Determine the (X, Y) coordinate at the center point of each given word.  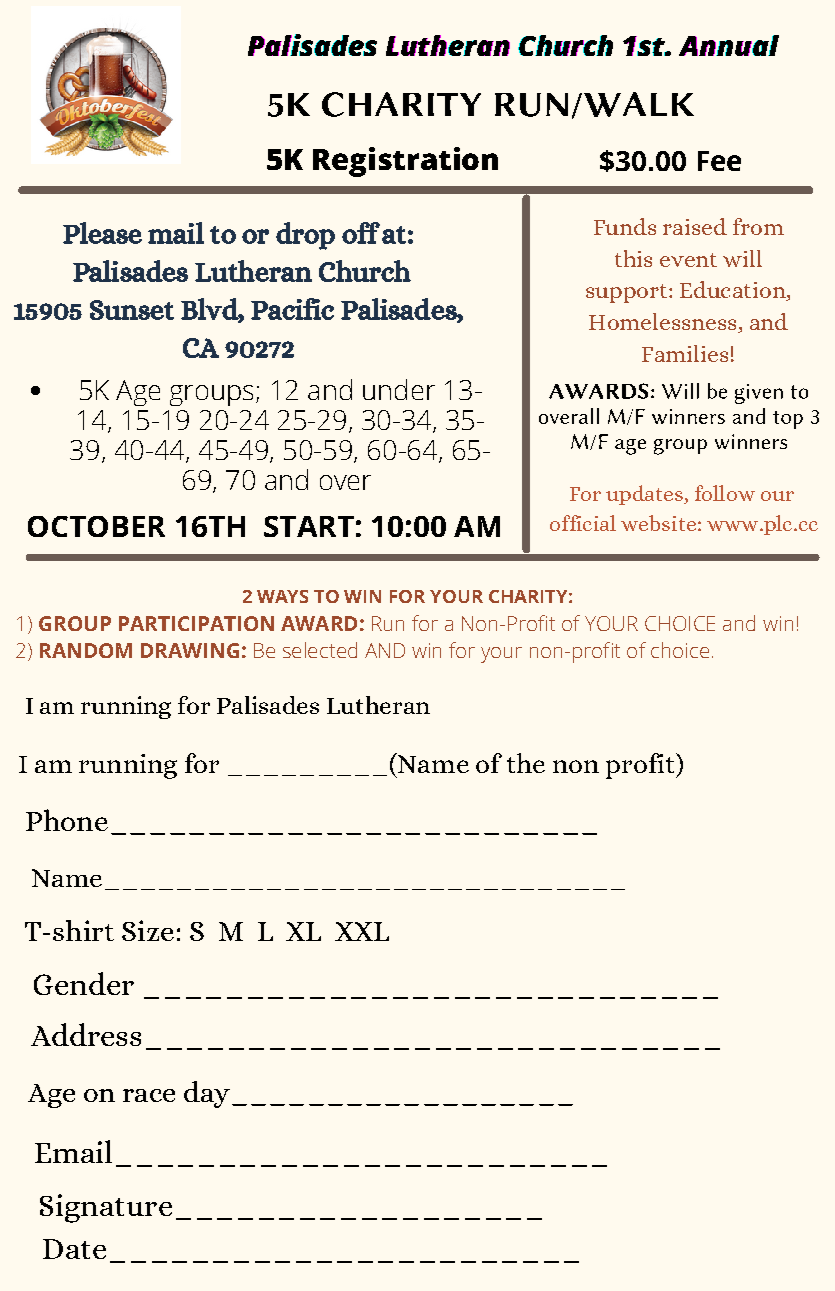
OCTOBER (96, 526)
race (149, 1095)
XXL (362, 931)
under (399, 389)
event (688, 260)
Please (102, 233)
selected (320, 650)
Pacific (292, 309)
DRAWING (190, 650)
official (583, 523)
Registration (405, 162)
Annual (729, 45)
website (658, 523)
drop (305, 236)
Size (148, 930)
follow (725, 493)
